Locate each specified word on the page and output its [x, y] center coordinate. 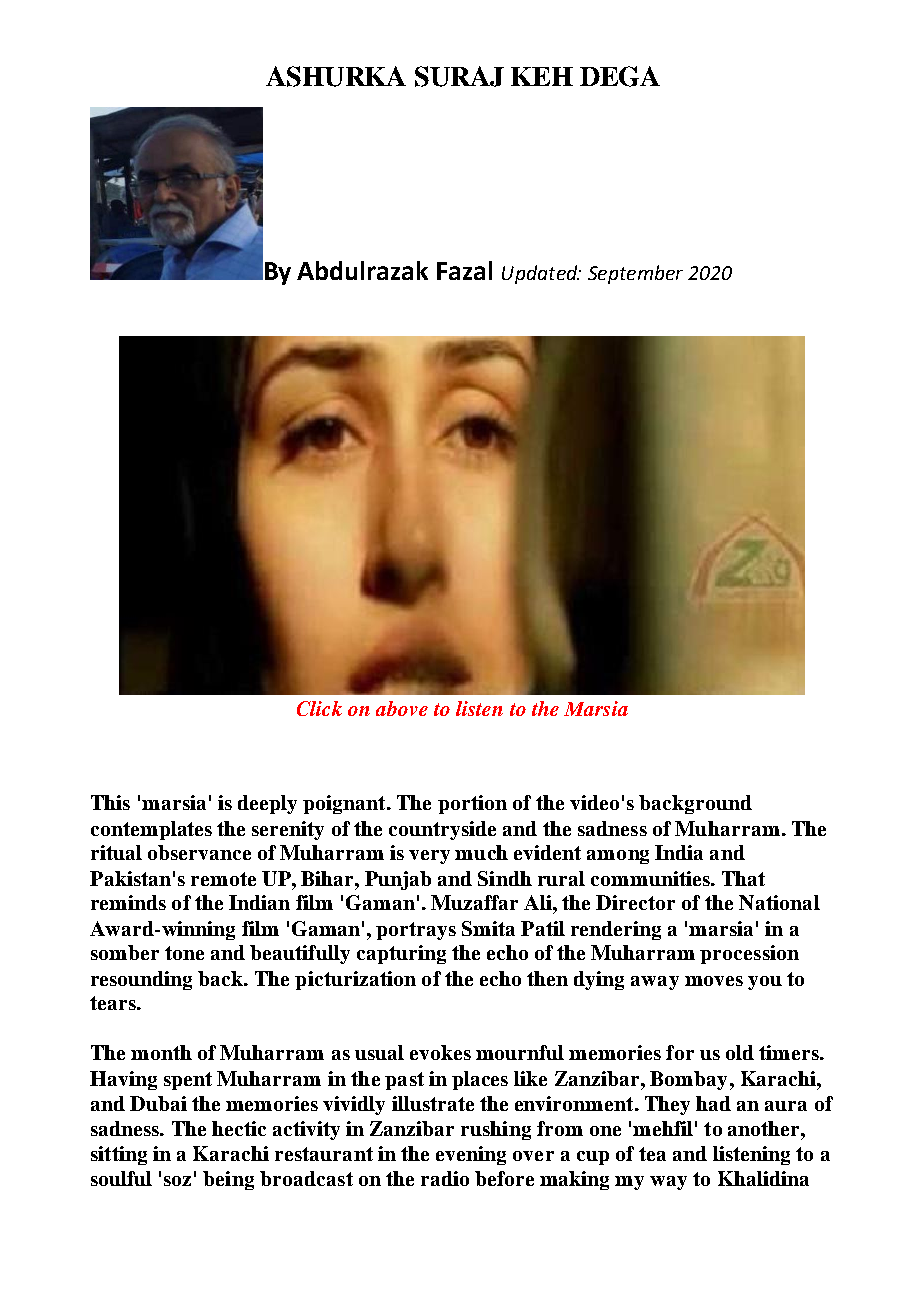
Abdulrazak [362, 270]
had [713, 1103]
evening [471, 1155]
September [635, 274]
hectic [239, 1128]
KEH [542, 76]
